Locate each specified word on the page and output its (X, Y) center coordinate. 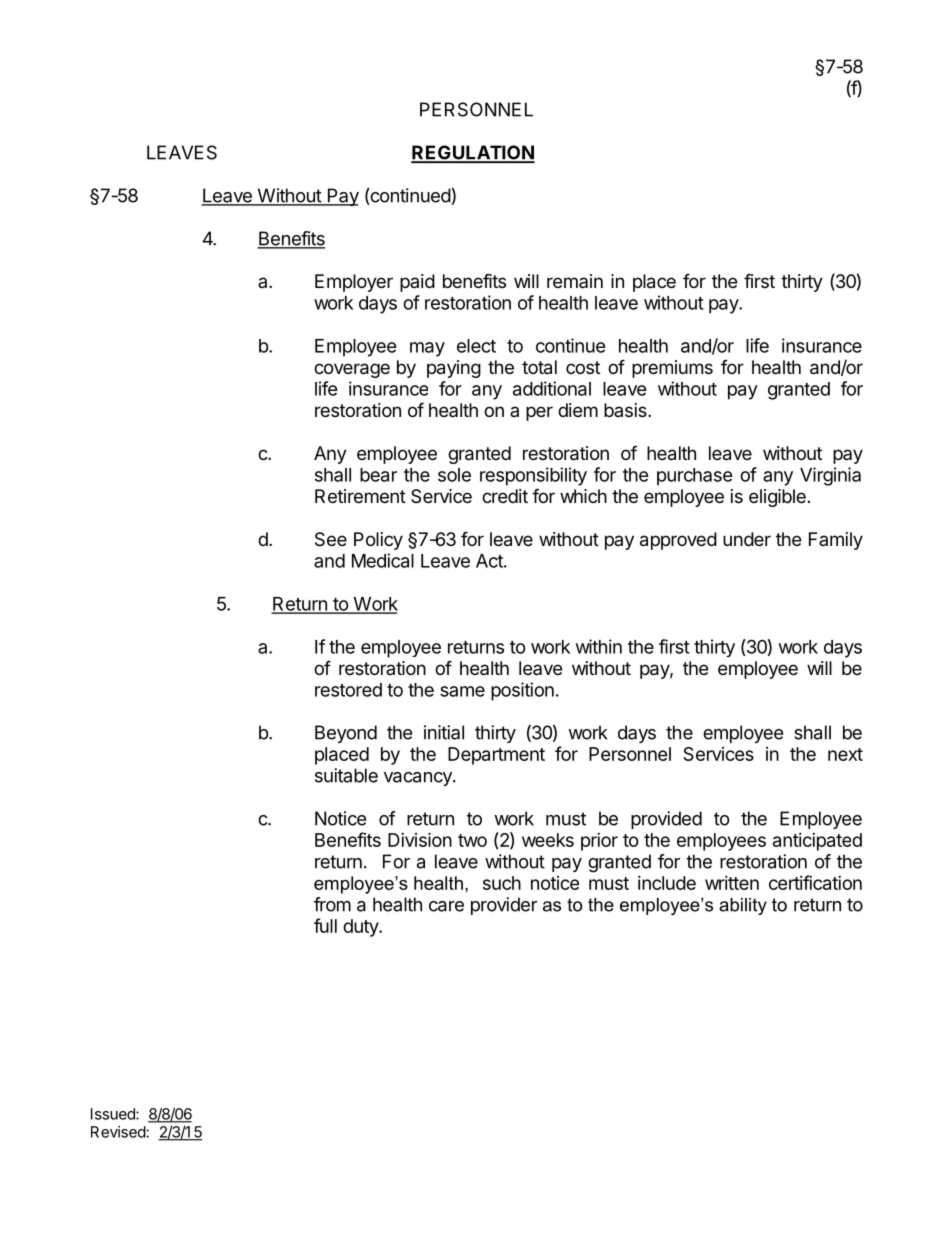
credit (505, 496)
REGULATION (473, 153)
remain (575, 281)
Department (496, 756)
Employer (354, 283)
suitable (346, 775)
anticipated (817, 842)
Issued (114, 1114)
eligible (777, 498)
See (331, 539)
